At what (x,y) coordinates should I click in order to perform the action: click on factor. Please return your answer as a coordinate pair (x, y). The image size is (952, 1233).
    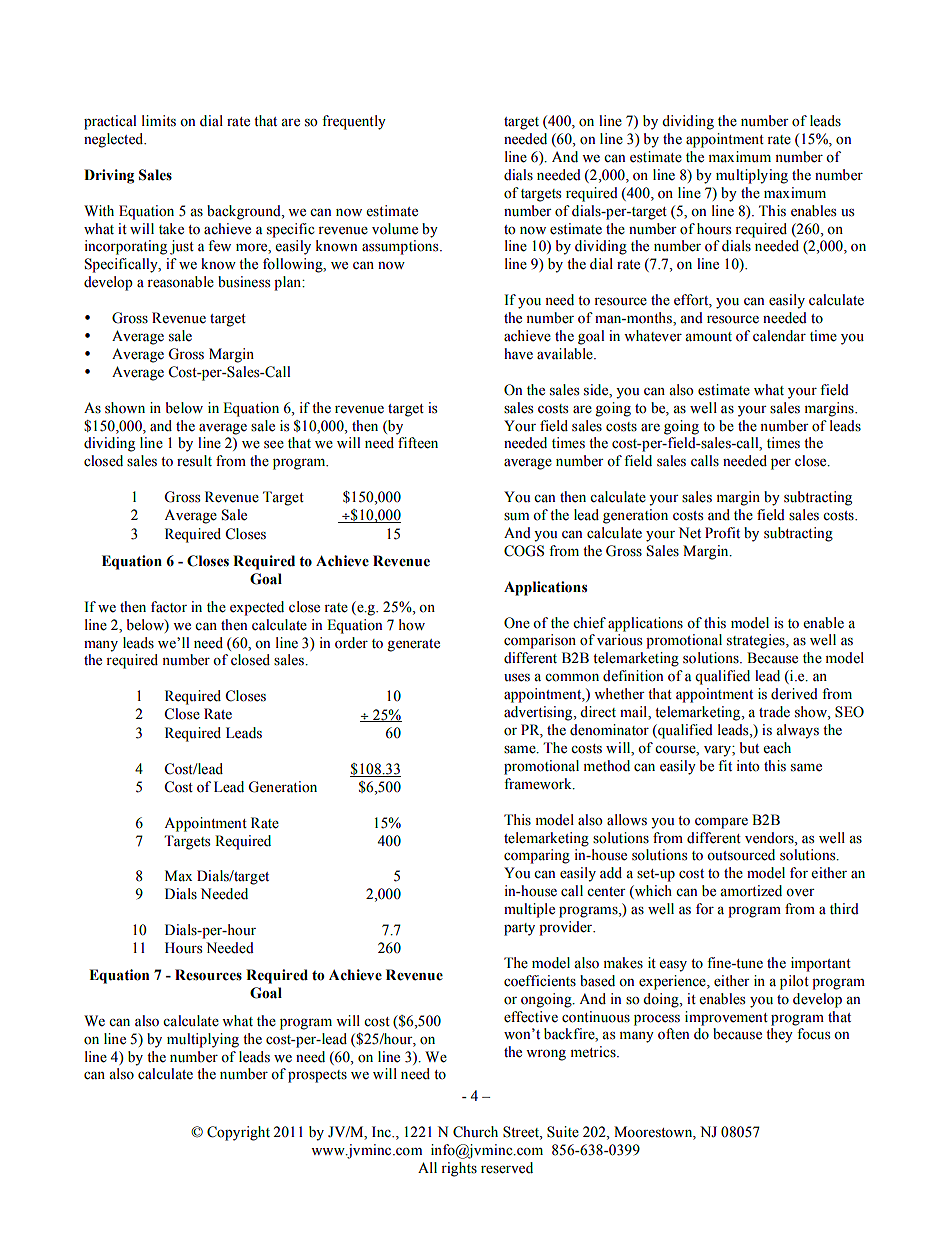
    Looking at the image, I should click on (169, 607).
